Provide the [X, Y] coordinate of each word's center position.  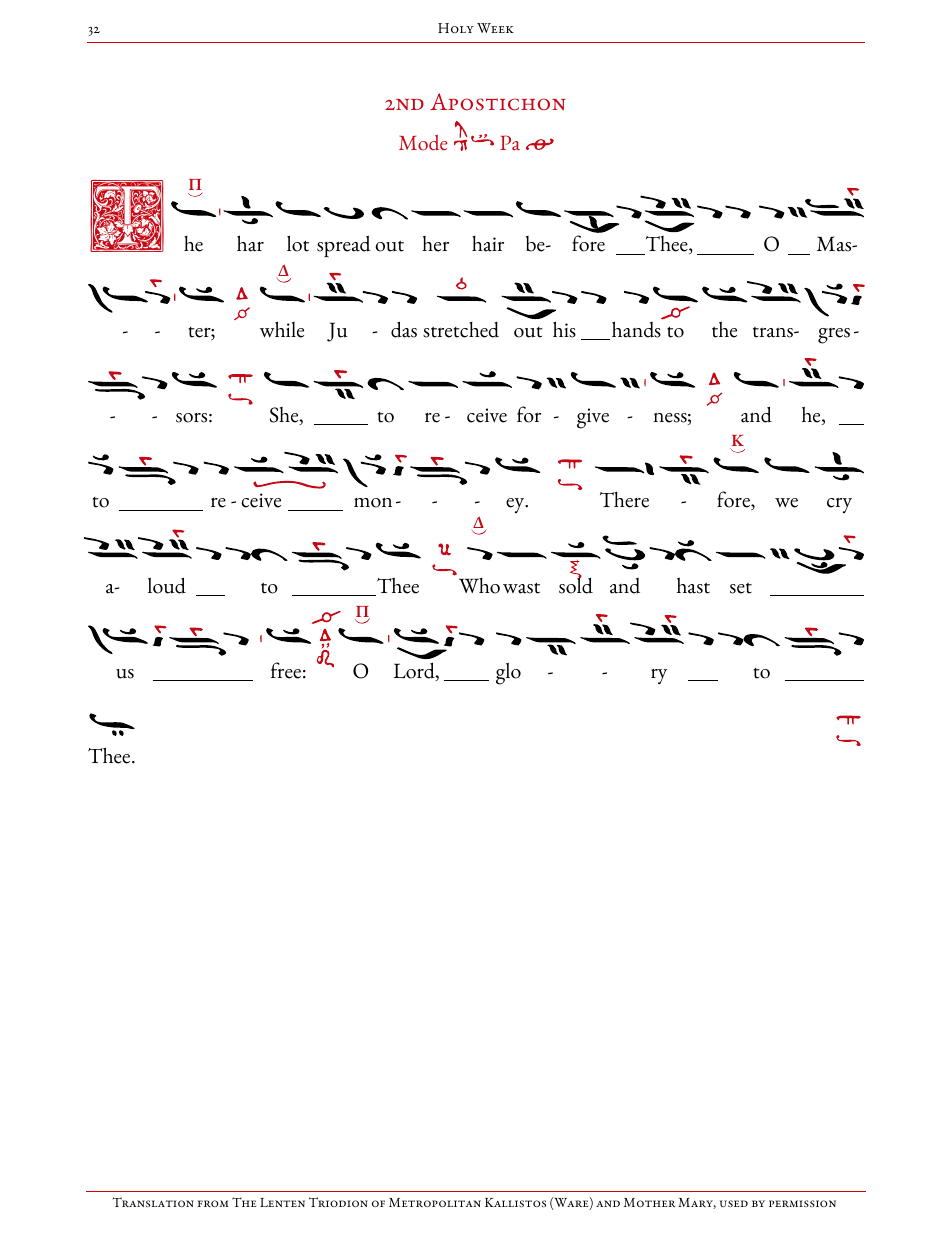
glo [508, 673]
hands [637, 328]
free [286, 670]
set [741, 588]
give [593, 418]
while [282, 329]
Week [495, 28]
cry [839, 505]
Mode [423, 143]
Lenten [282, 1202]
